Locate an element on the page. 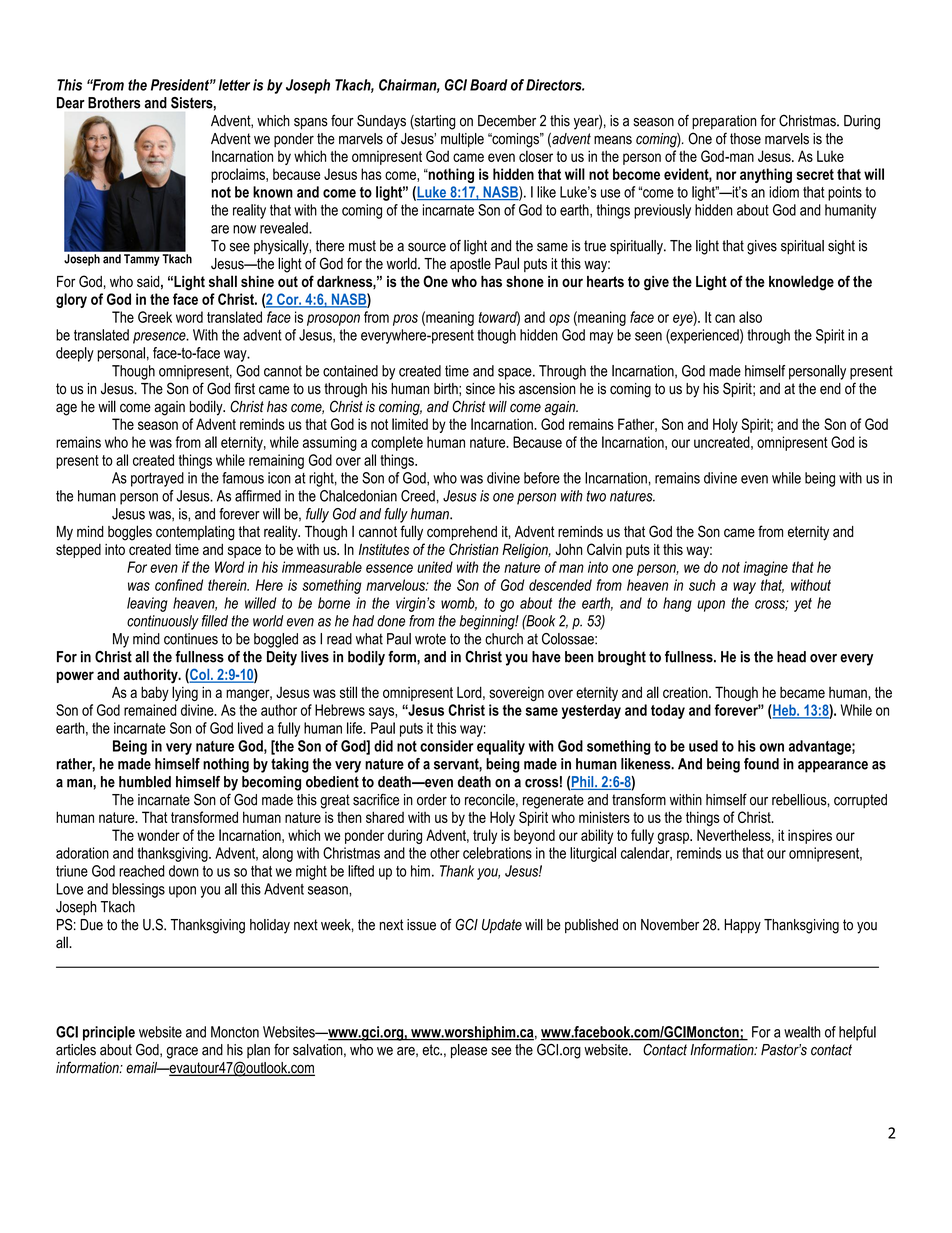  wrote is located at coordinates (430, 639).
